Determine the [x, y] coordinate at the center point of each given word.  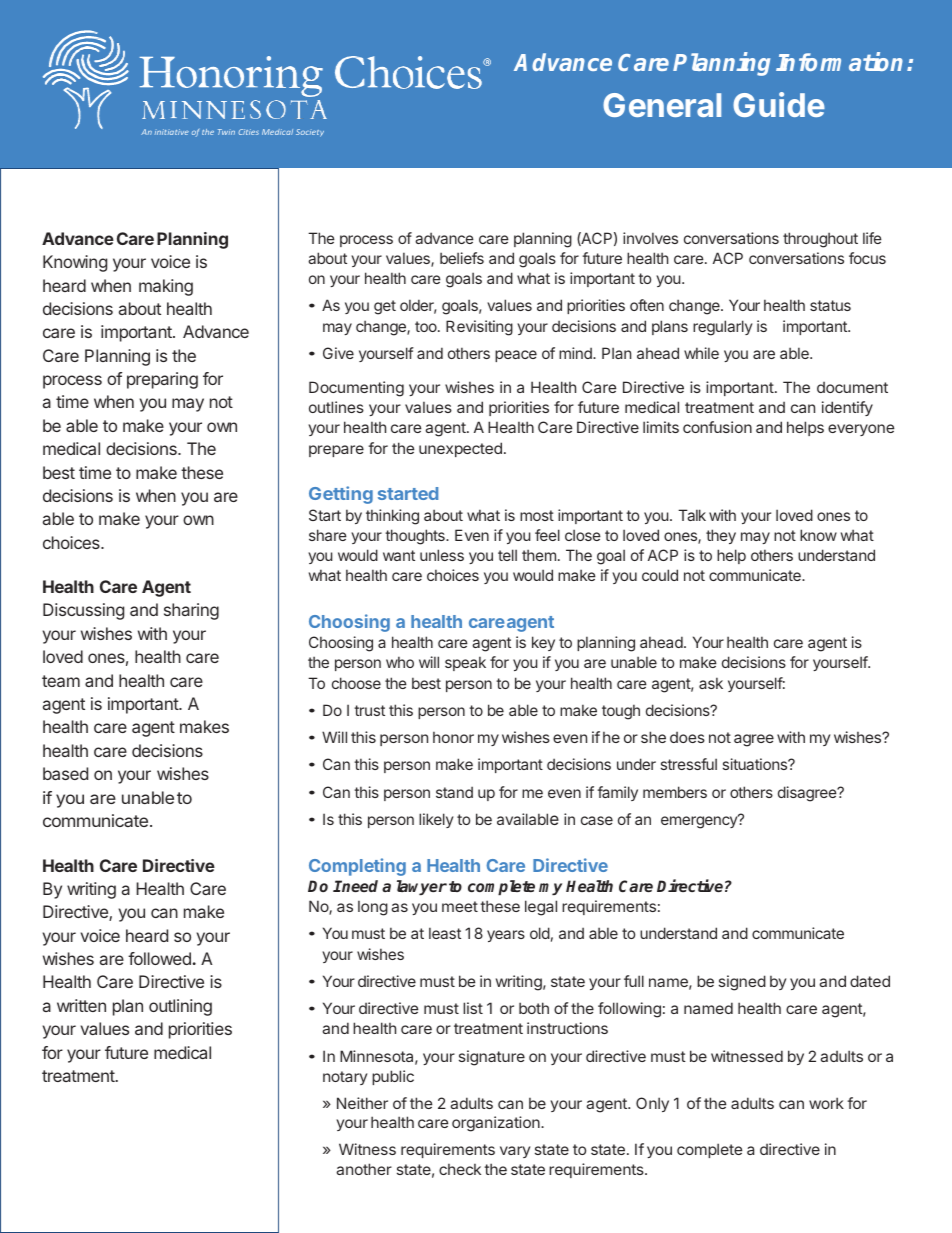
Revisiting [479, 328]
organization [497, 1124]
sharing [191, 611]
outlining [180, 1007]
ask [711, 683]
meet [460, 906]
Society [310, 133]
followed [159, 958]
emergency [700, 822]
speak [465, 663]
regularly [723, 328]
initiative [172, 132]
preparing [162, 380]
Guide [779, 104]
